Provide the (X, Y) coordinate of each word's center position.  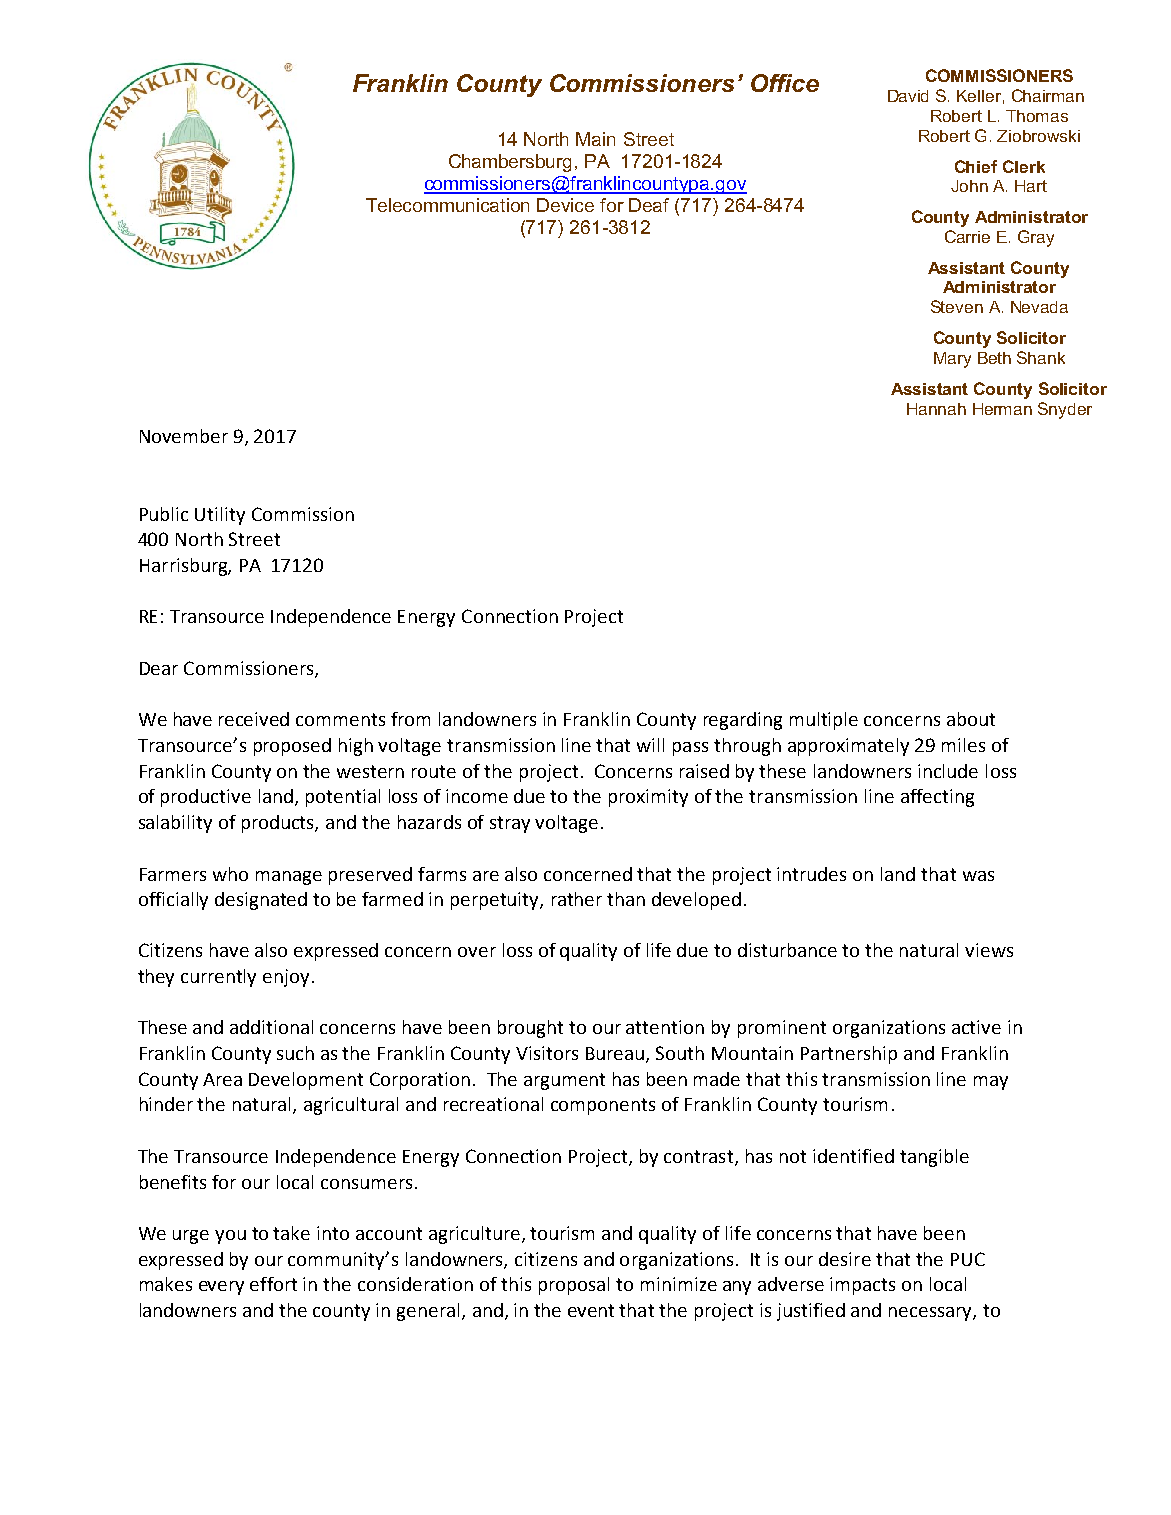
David (908, 96)
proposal (574, 1286)
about (971, 719)
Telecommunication (447, 205)
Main (595, 139)
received (254, 719)
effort (273, 1284)
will (650, 745)
